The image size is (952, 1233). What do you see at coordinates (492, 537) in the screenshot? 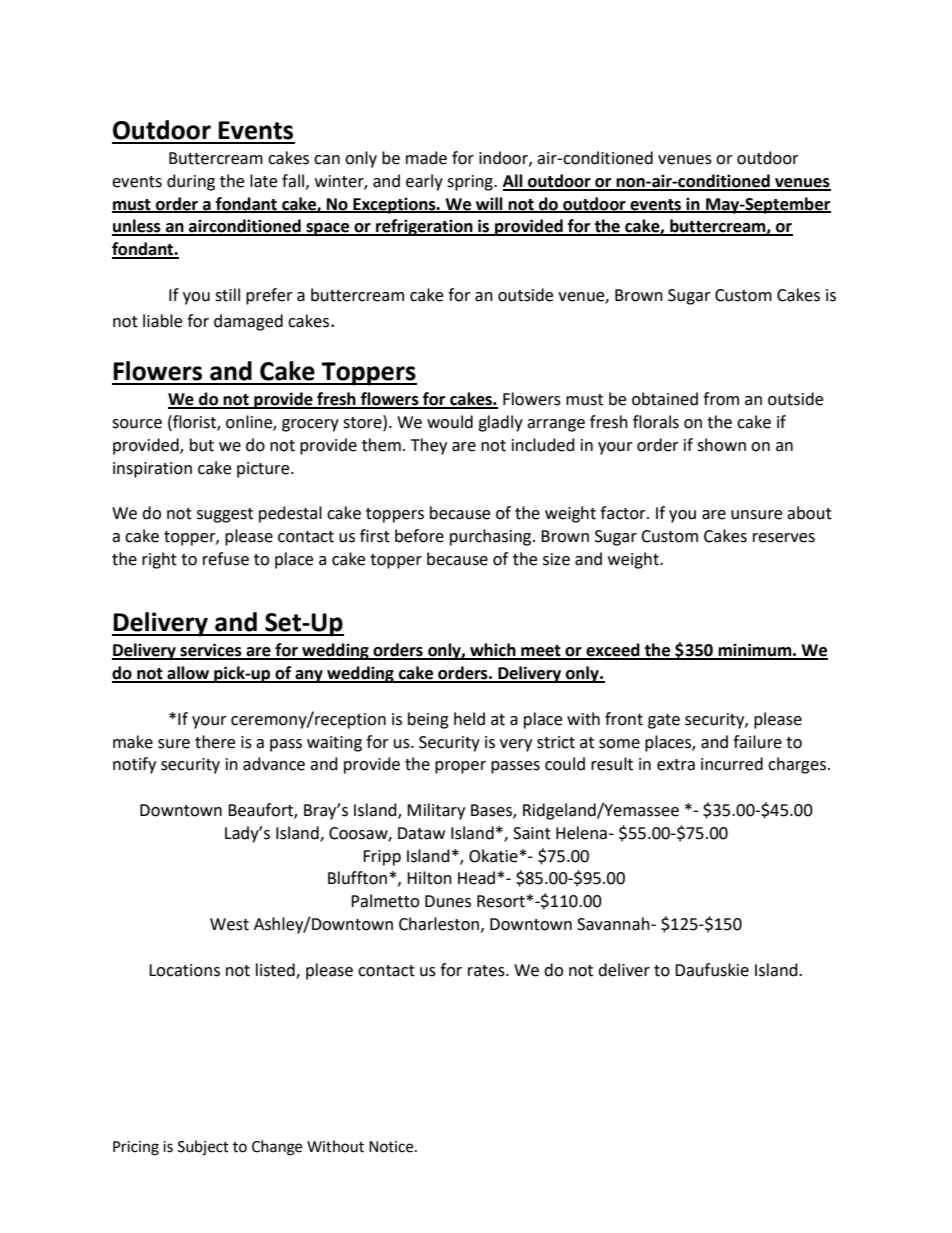
I see `purchasing` at bounding box center [492, 537].
